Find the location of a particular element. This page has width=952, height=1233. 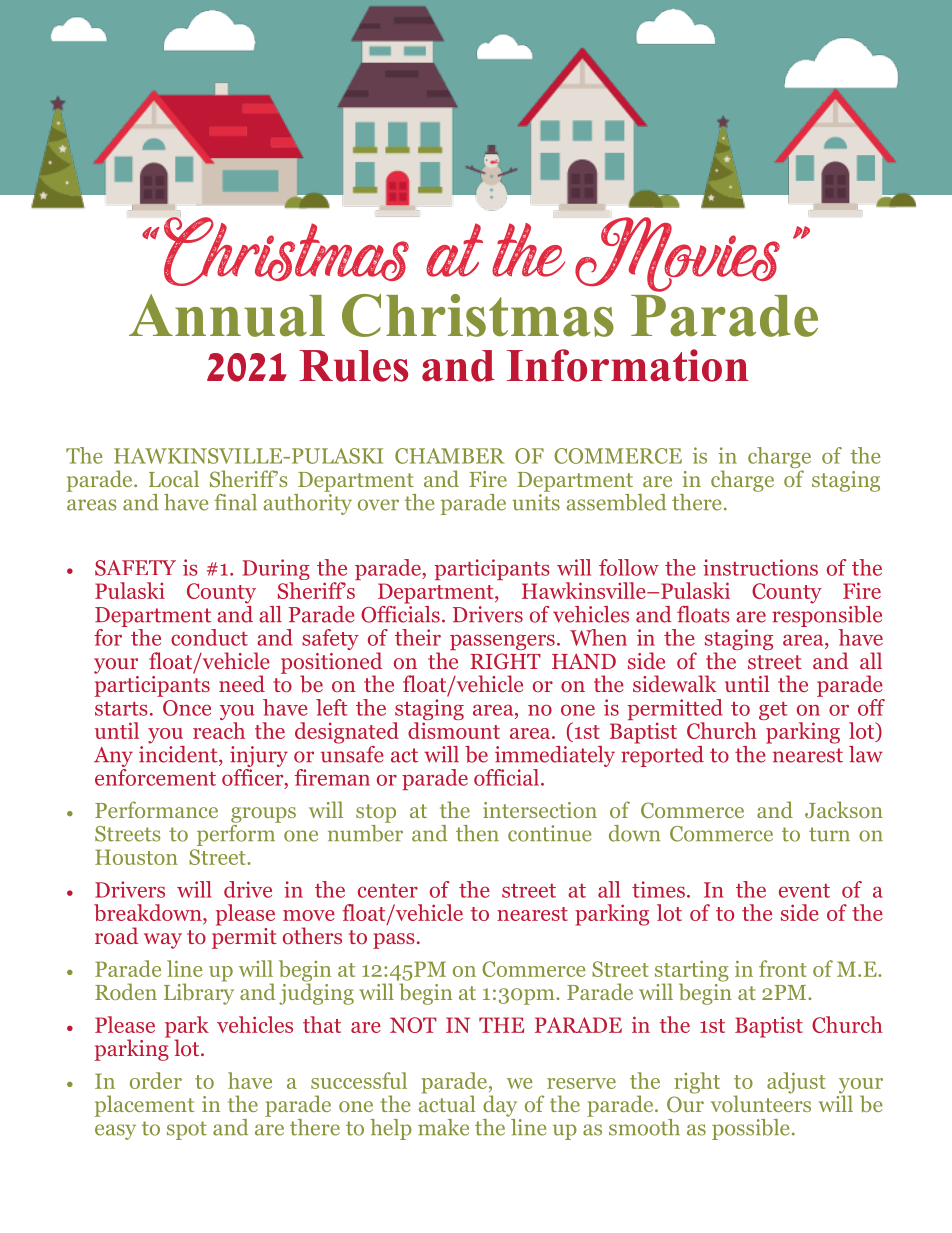

Annual is located at coordinates (227, 315).
